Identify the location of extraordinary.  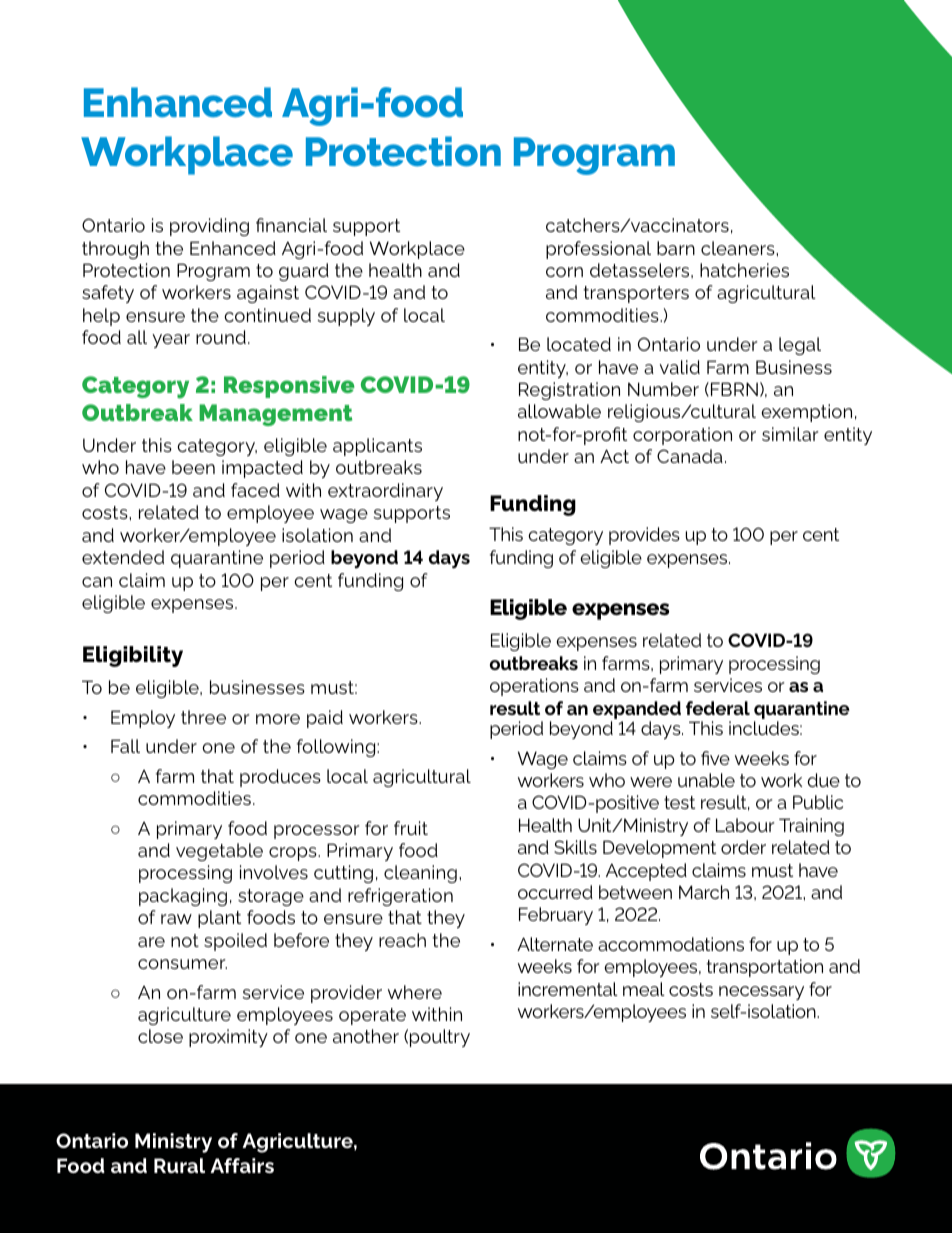
(385, 492).
